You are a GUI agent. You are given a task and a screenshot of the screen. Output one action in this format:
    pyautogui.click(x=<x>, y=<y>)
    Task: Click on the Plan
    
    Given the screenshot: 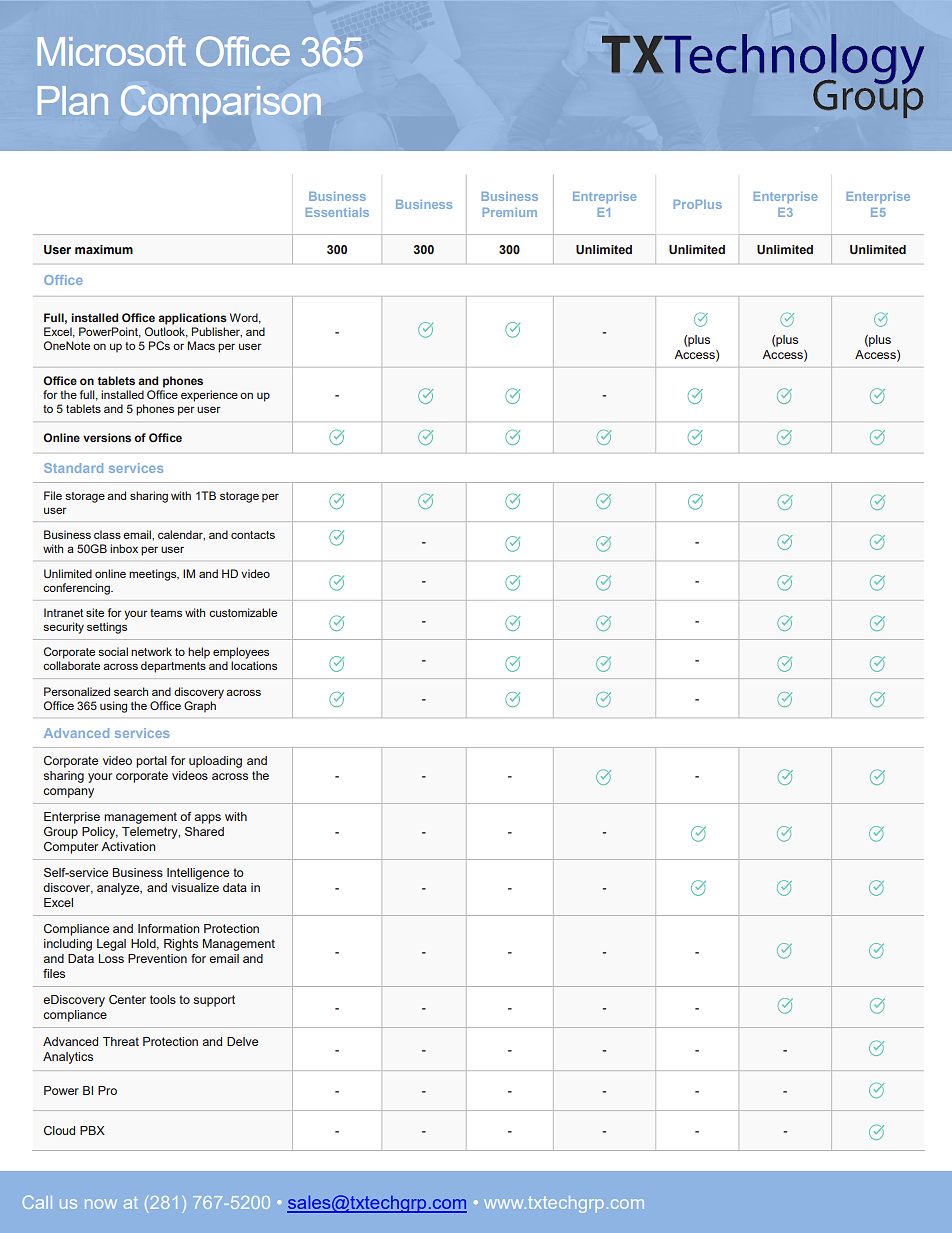 What is the action you would take?
    pyautogui.click(x=73, y=100)
